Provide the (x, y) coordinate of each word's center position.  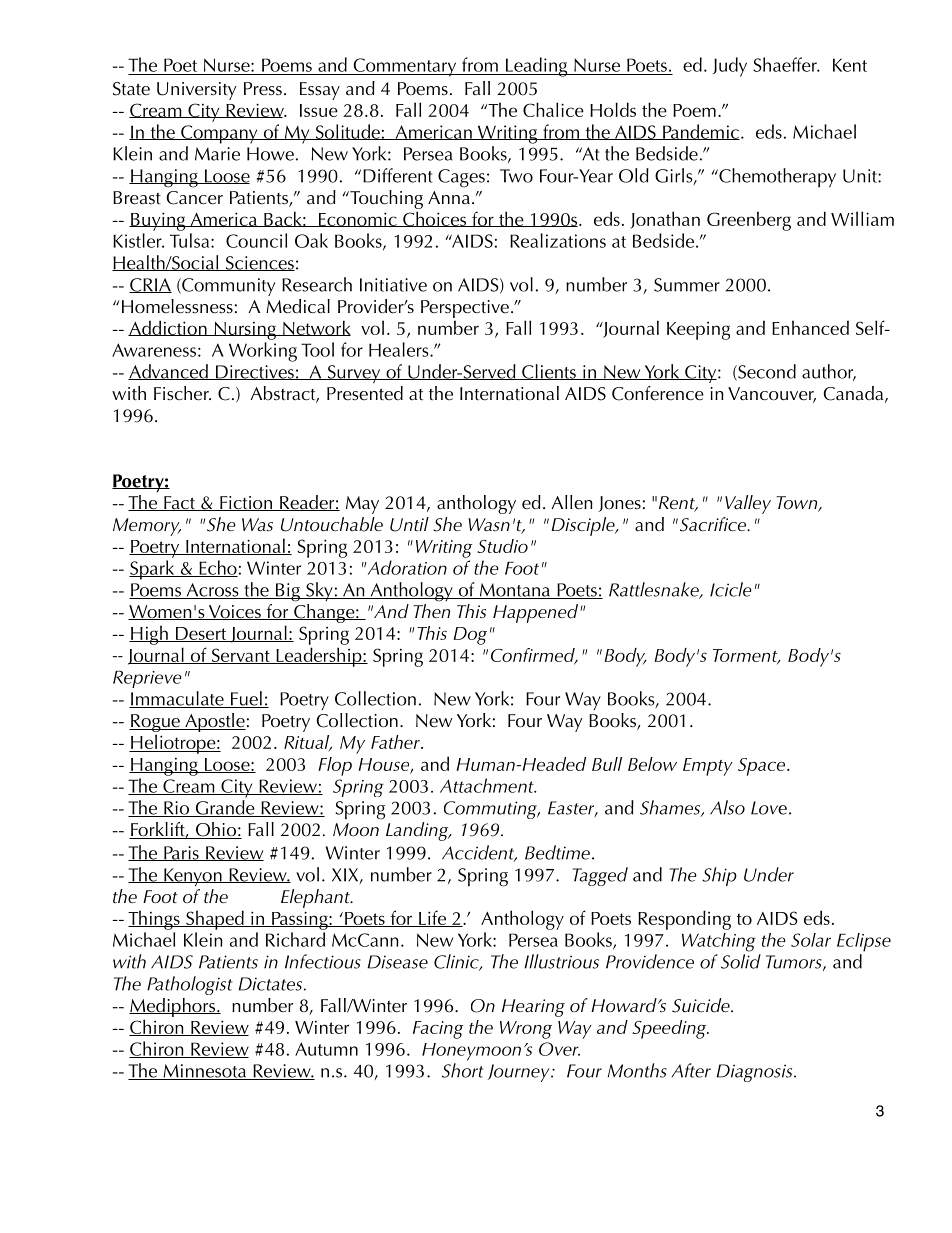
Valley (748, 504)
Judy (730, 67)
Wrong (526, 1030)
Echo (217, 568)
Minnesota (205, 1072)
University (196, 91)
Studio (502, 546)
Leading (537, 67)
